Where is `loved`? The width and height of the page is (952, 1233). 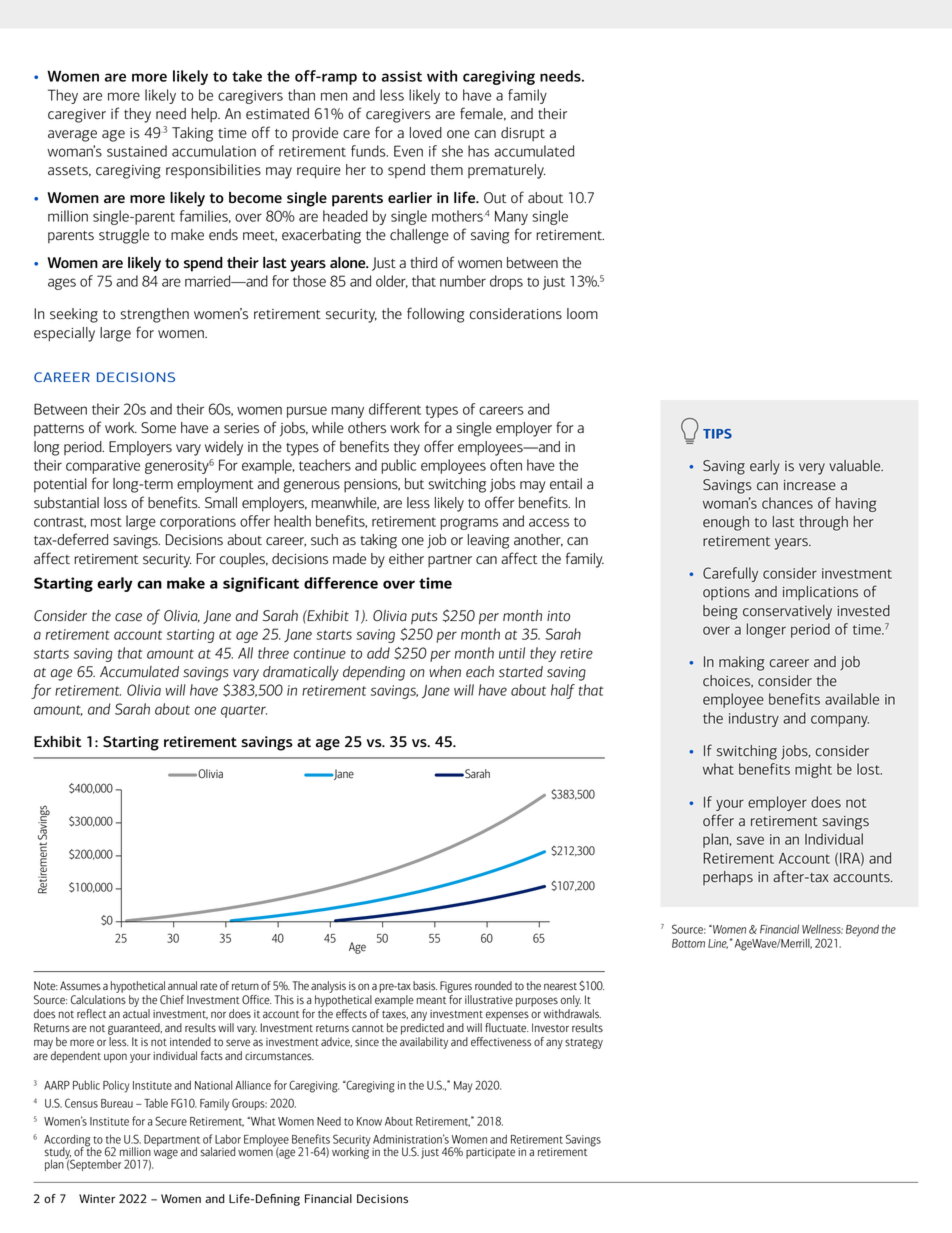 loved is located at coordinates (426, 133).
